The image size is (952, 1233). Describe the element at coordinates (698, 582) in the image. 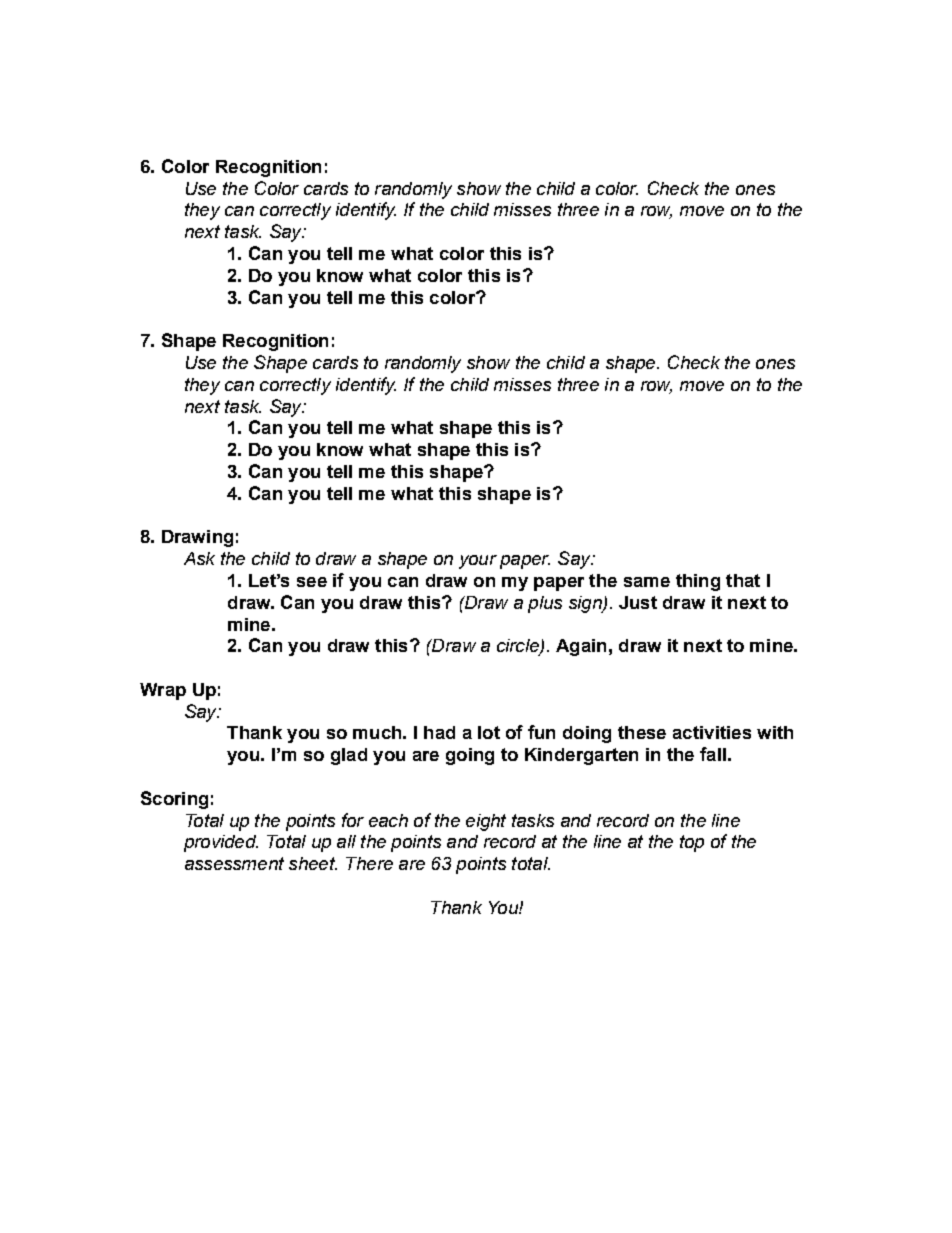

I see `thing` at that location.
